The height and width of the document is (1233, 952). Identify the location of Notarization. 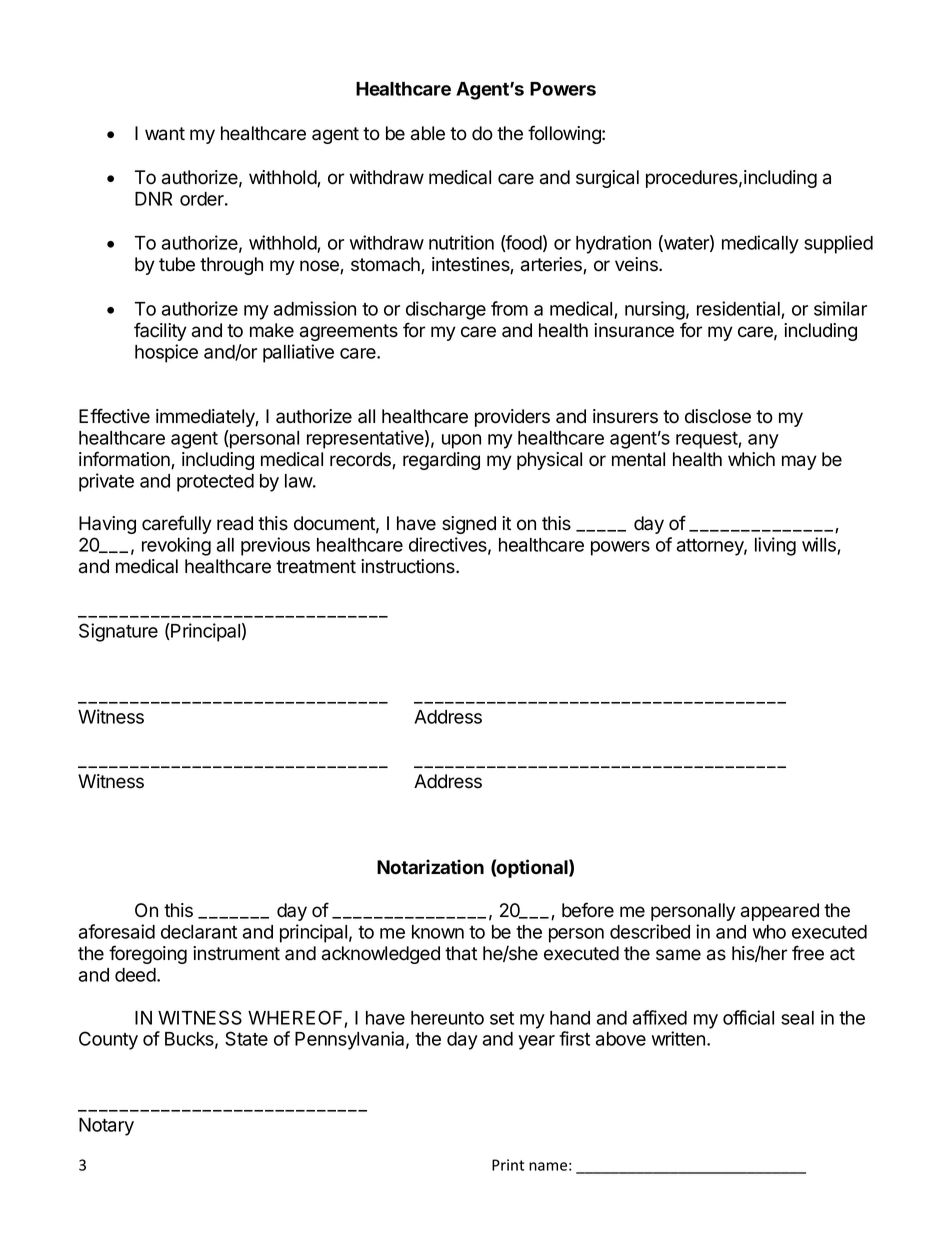
(430, 867).
